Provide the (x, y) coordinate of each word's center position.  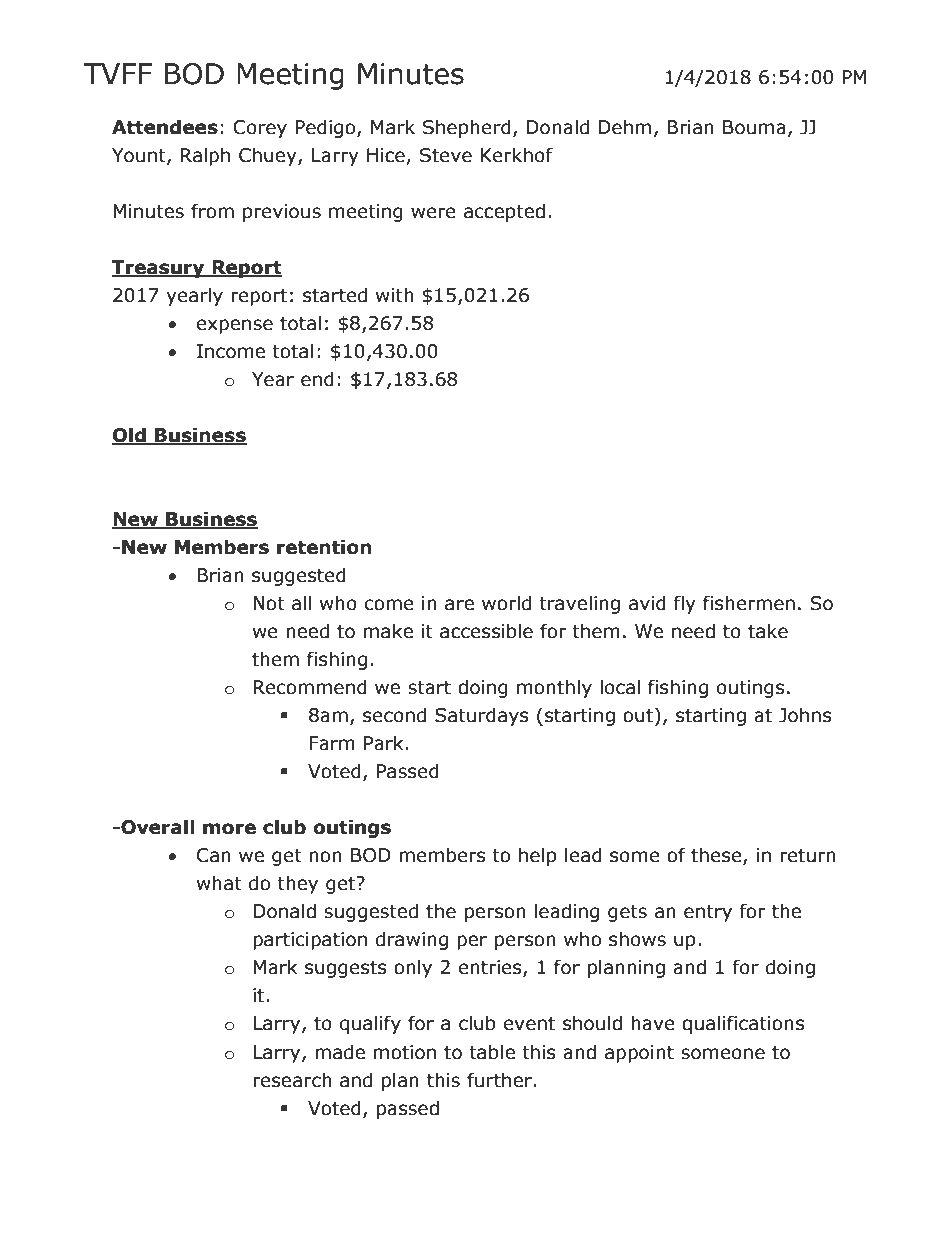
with (395, 295)
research (292, 1080)
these (717, 856)
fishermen (749, 603)
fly (685, 604)
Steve (446, 155)
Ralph (205, 156)
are (459, 605)
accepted (504, 212)
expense (235, 326)
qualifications (743, 1024)
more (229, 829)
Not (269, 603)
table (492, 1052)
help (538, 856)
